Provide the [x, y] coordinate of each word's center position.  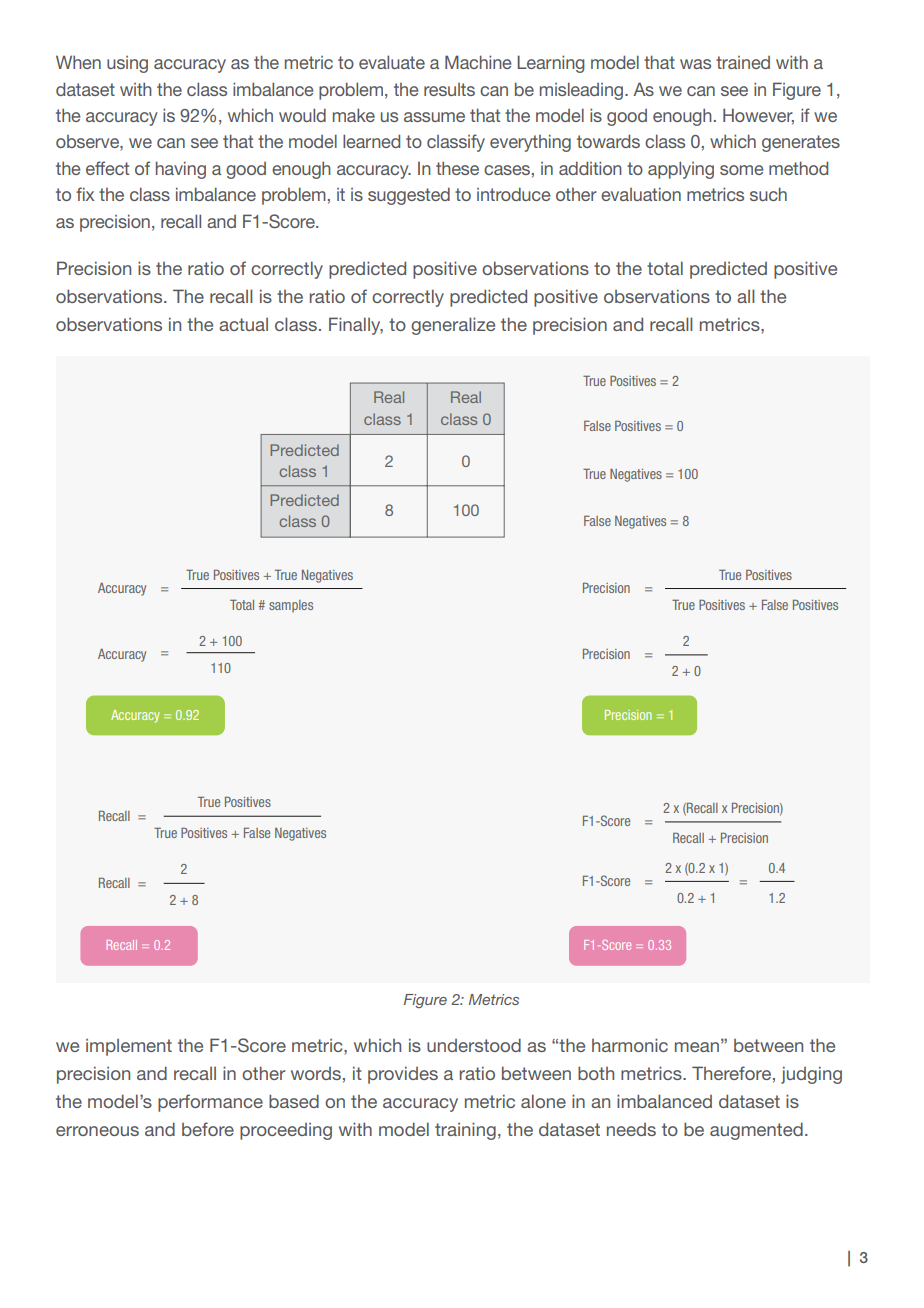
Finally [356, 326]
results [449, 89]
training [465, 1131]
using [127, 64]
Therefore [731, 1073]
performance [210, 1103]
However [758, 116]
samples [291, 606]
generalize [453, 326]
